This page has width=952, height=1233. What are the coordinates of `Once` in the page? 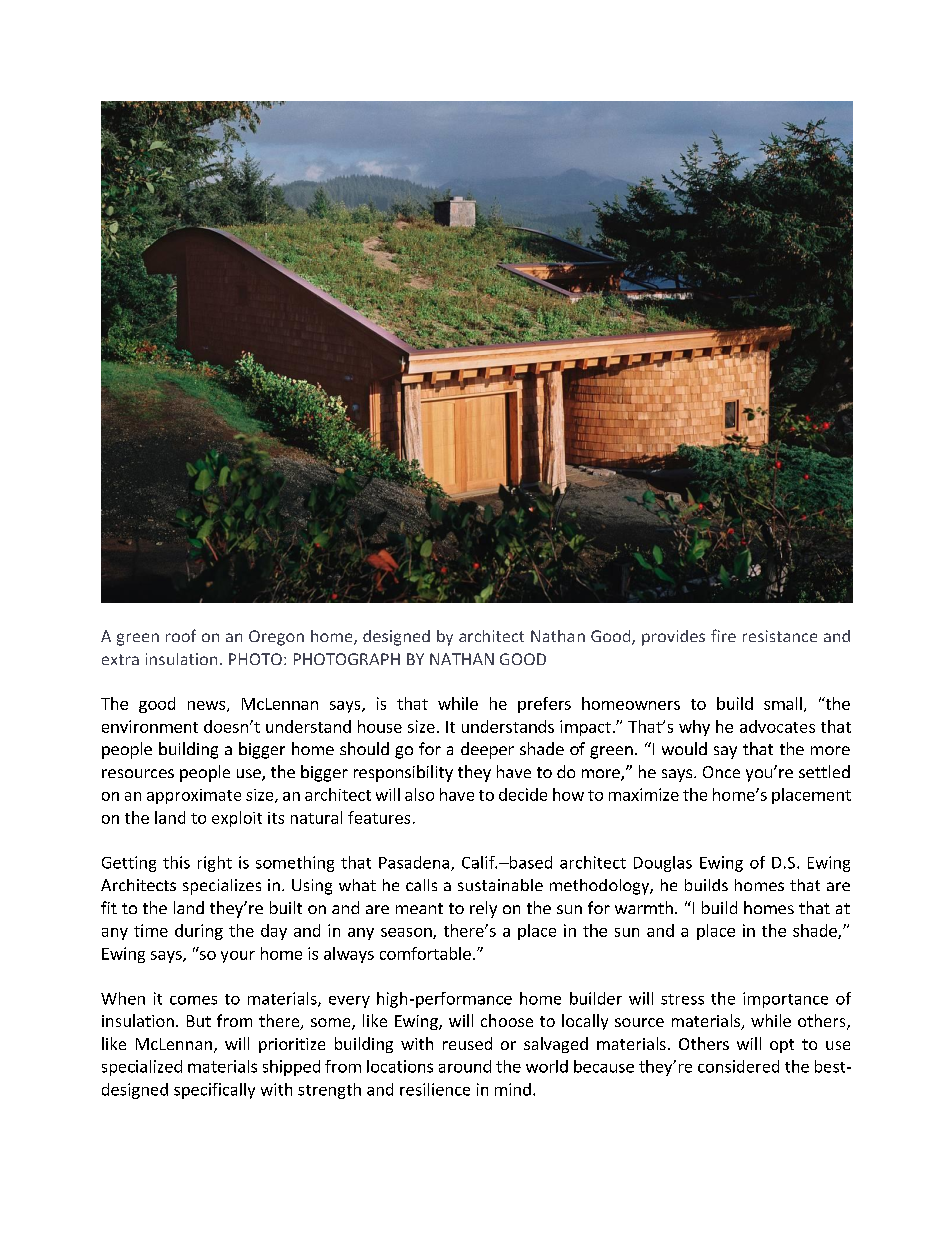 It's located at (721, 772).
